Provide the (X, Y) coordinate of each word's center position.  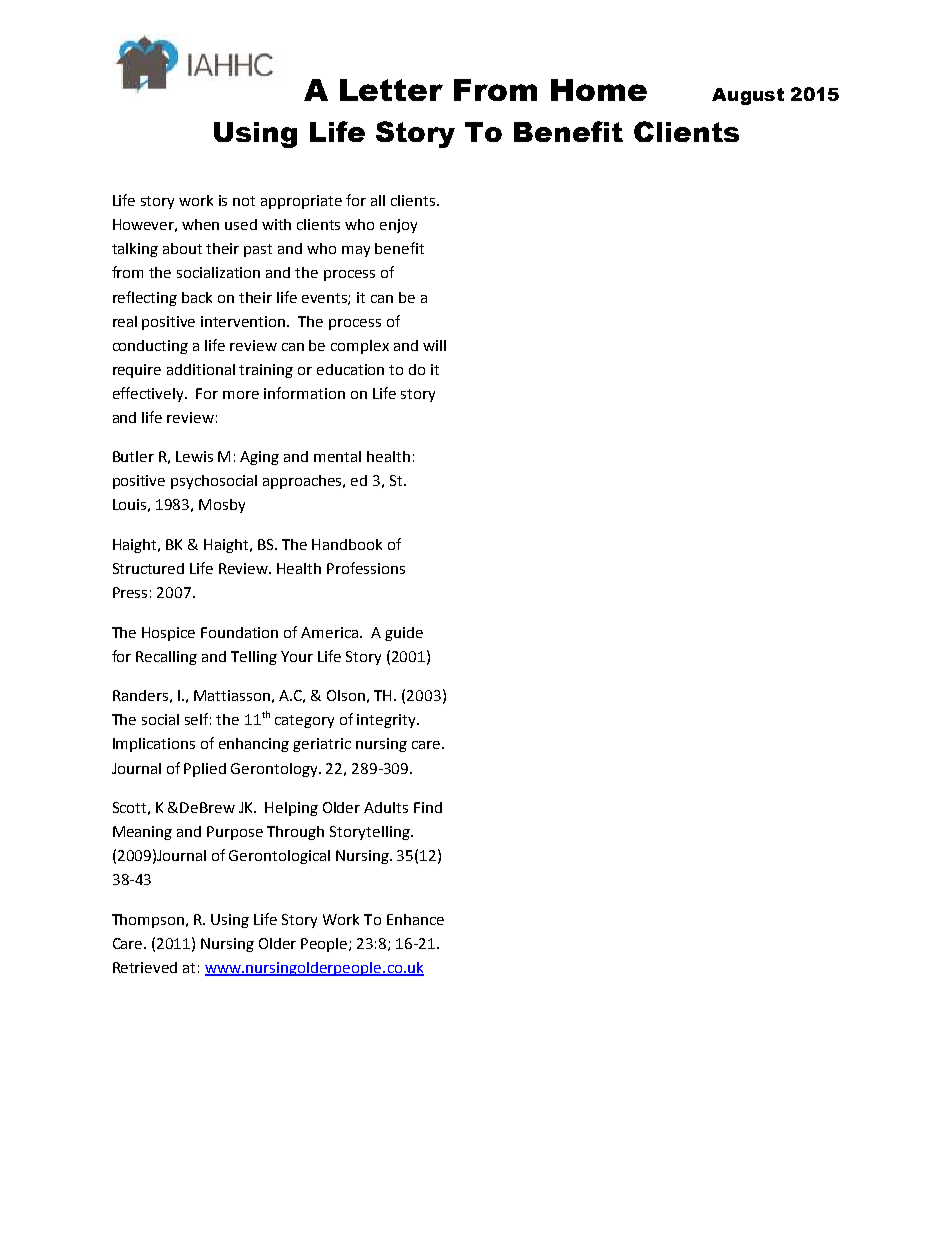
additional (201, 369)
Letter (391, 90)
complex (360, 347)
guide (404, 634)
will (434, 345)
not (244, 201)
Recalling (166, 658)
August (748, 96)
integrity (387, 721)
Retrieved (145, 967)
